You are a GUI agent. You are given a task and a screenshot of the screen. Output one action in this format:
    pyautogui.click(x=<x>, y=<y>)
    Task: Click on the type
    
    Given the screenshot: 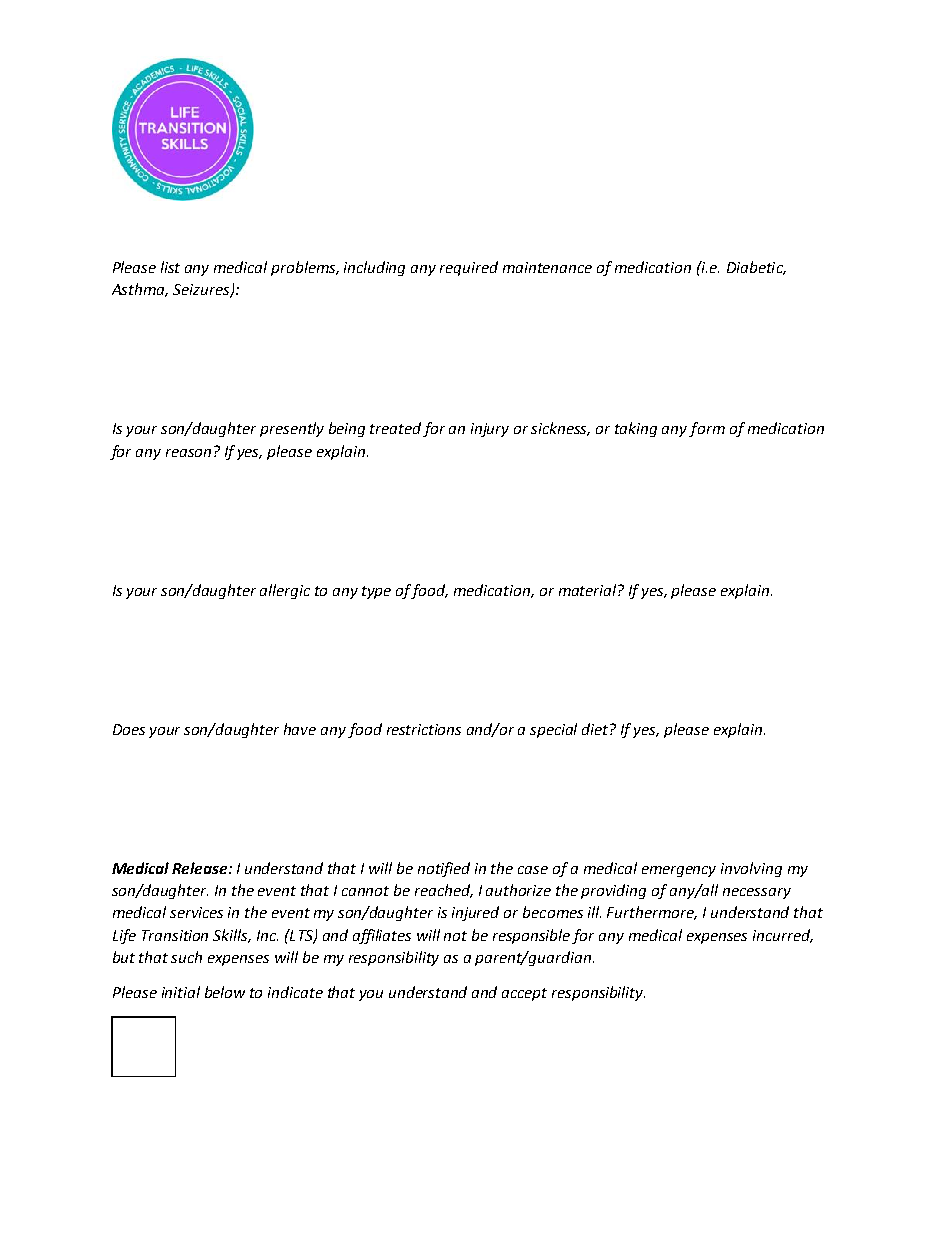 What is the action you would take?
    pyautogui.click(x=376, y=592)
